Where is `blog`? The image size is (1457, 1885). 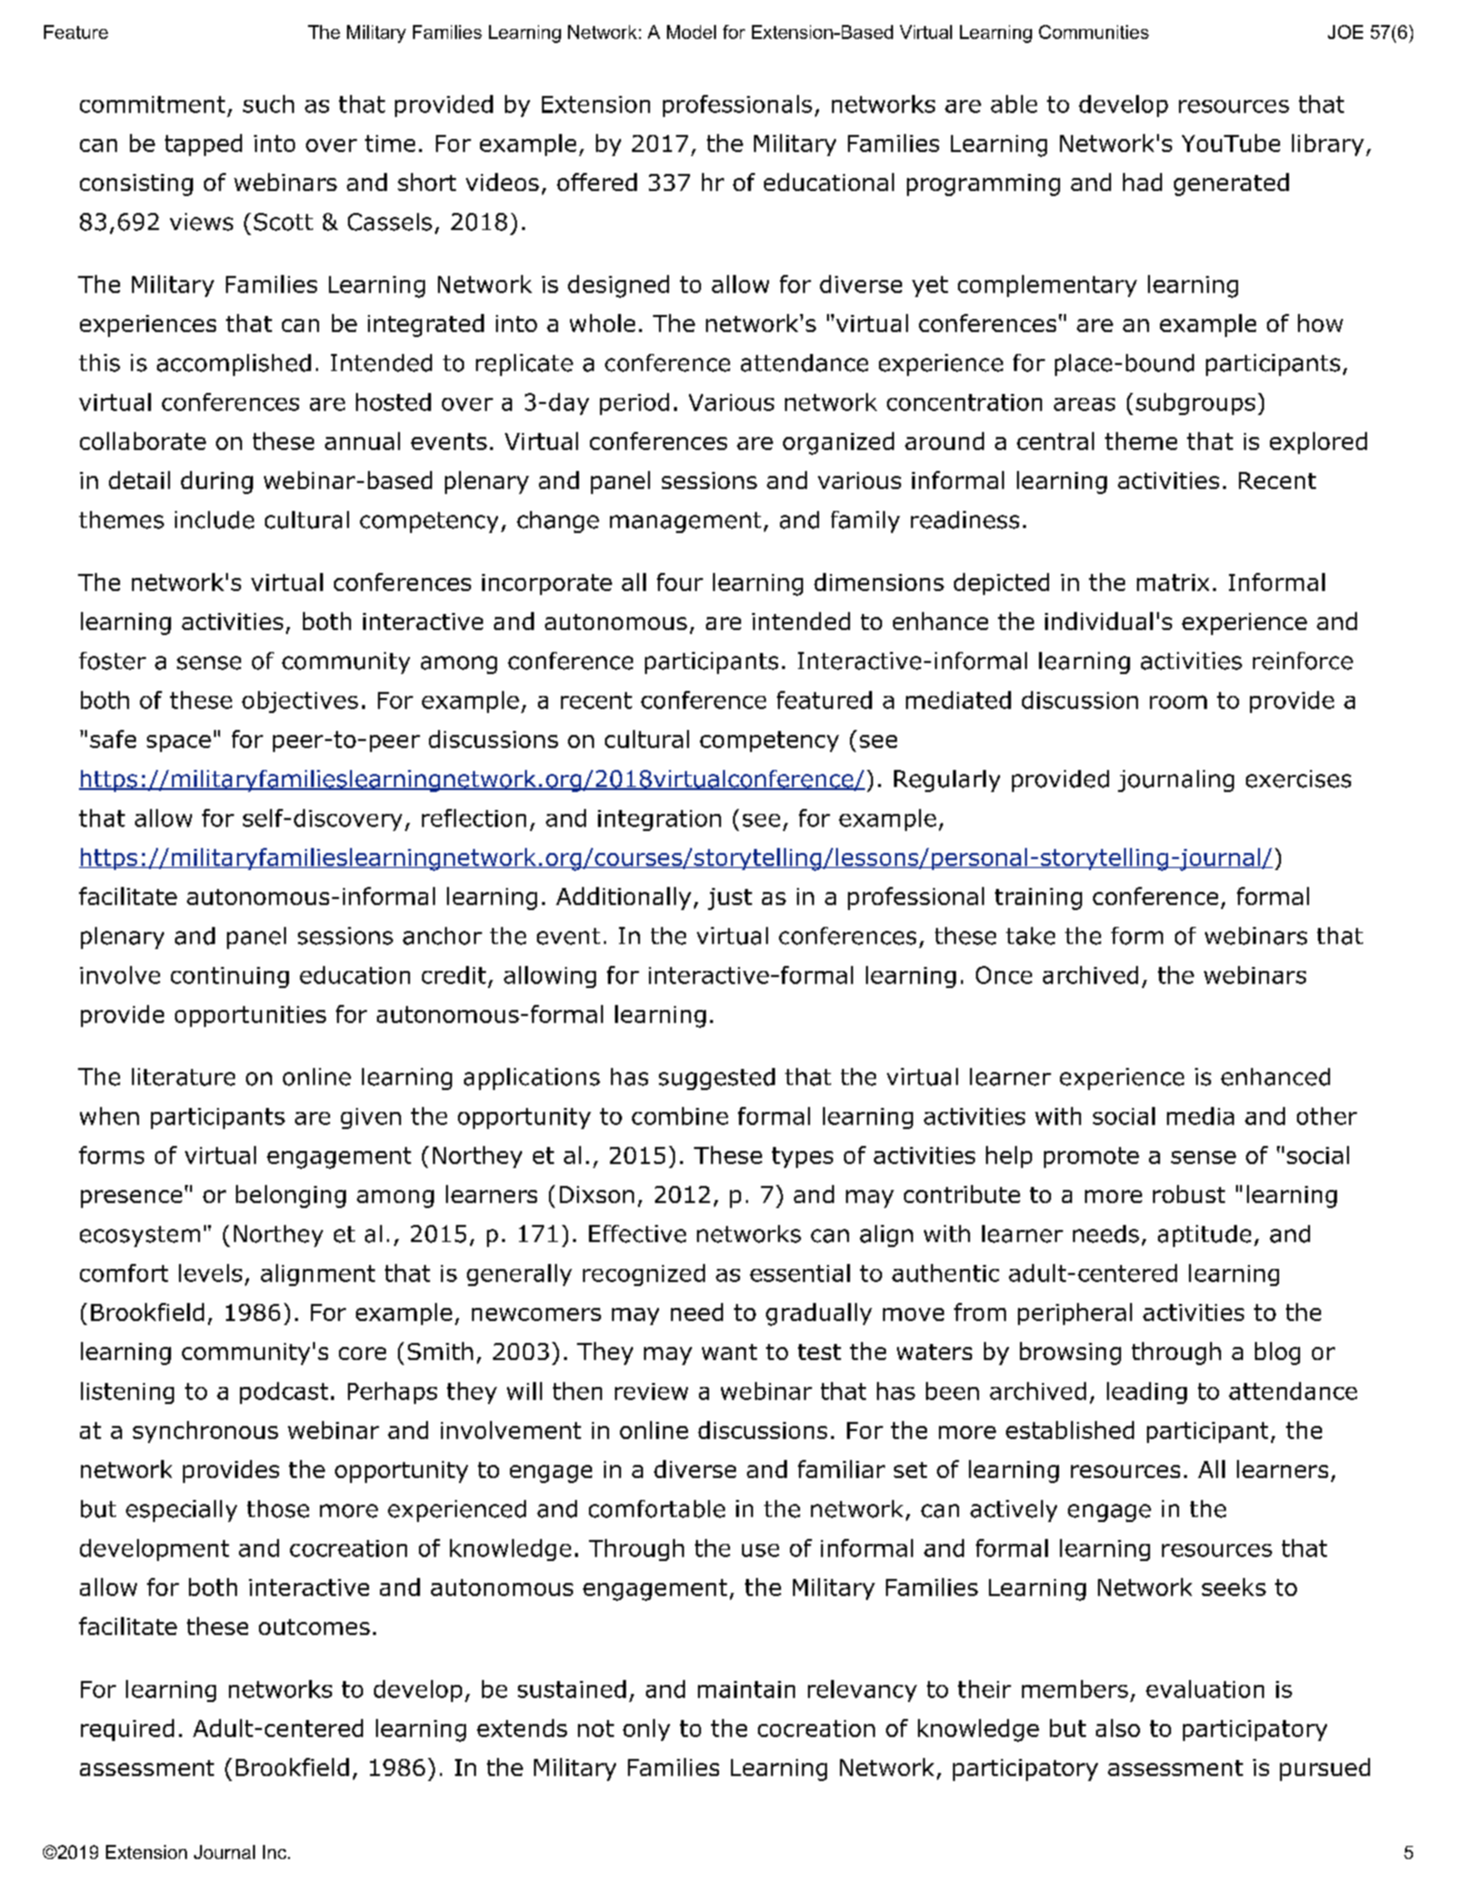 blog is located at coordinates (1277, 1353).
